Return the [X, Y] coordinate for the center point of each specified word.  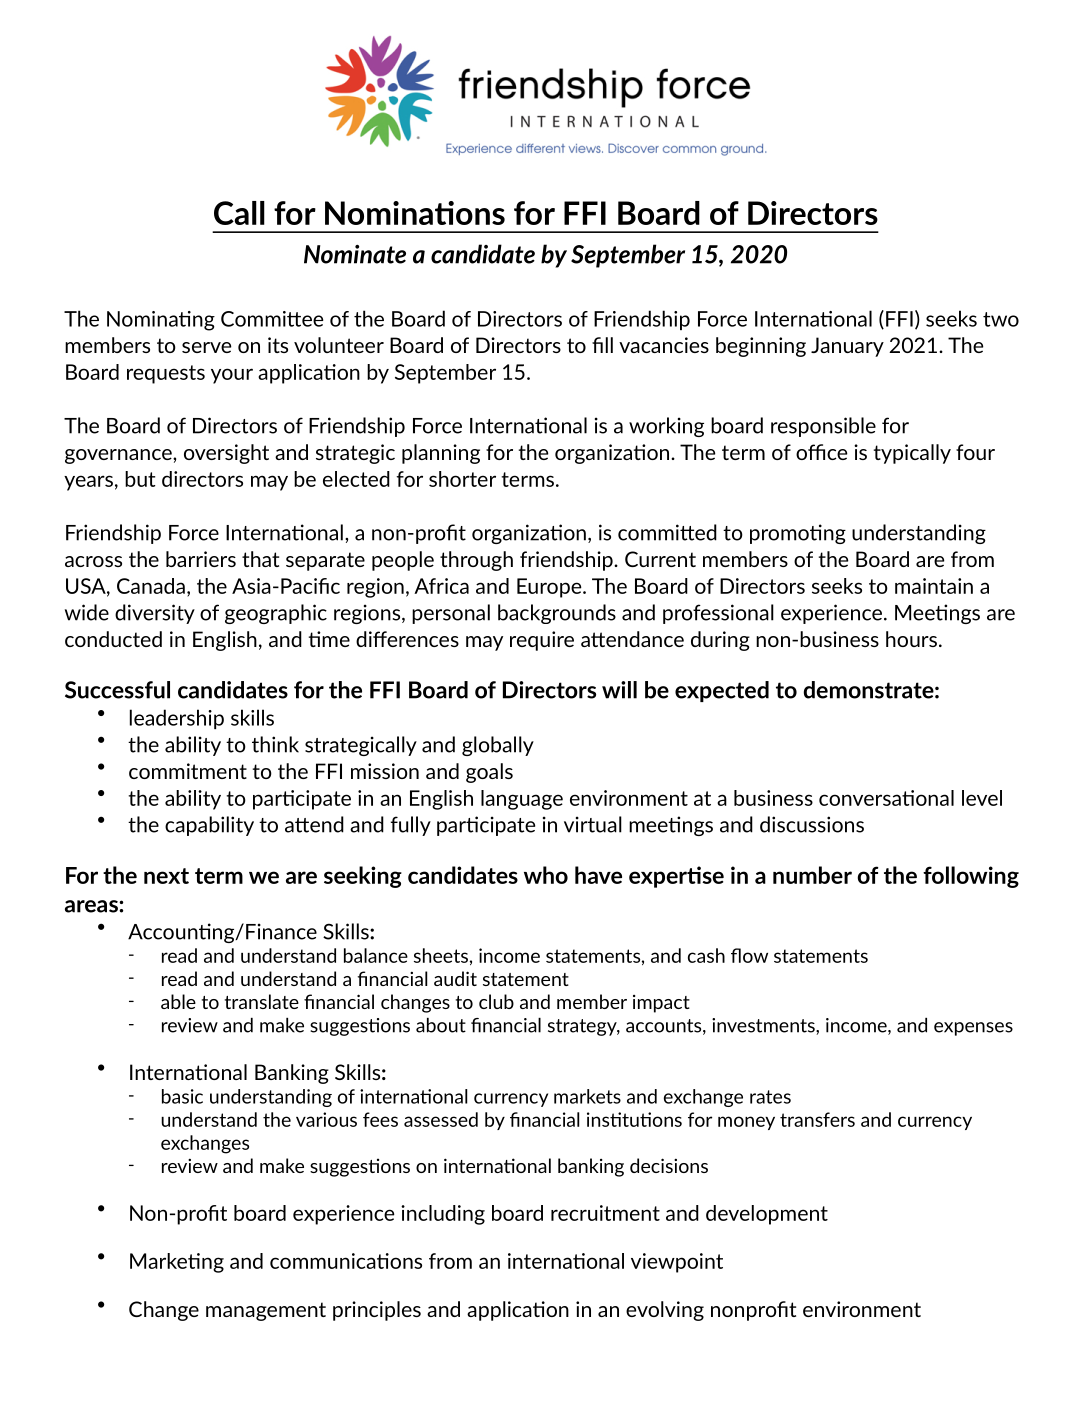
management [266, 1311]
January [847, 347]
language [522, 800]
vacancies [664, 345]
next [166, 876]
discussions [812, 824]
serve [206, 347]
